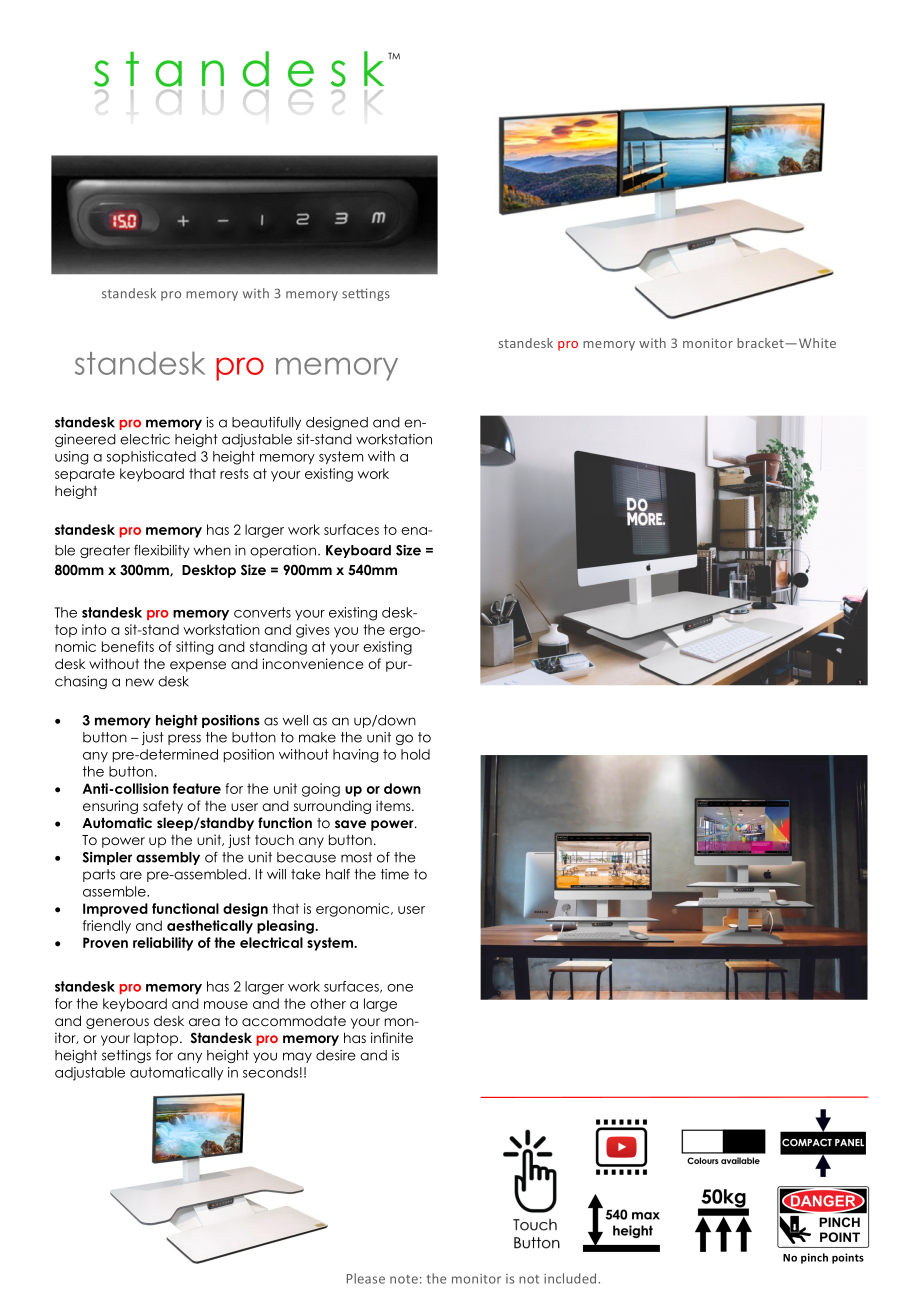 This screenshot has height=1308, width=924. I want to click on hold, so click(415, 754).
